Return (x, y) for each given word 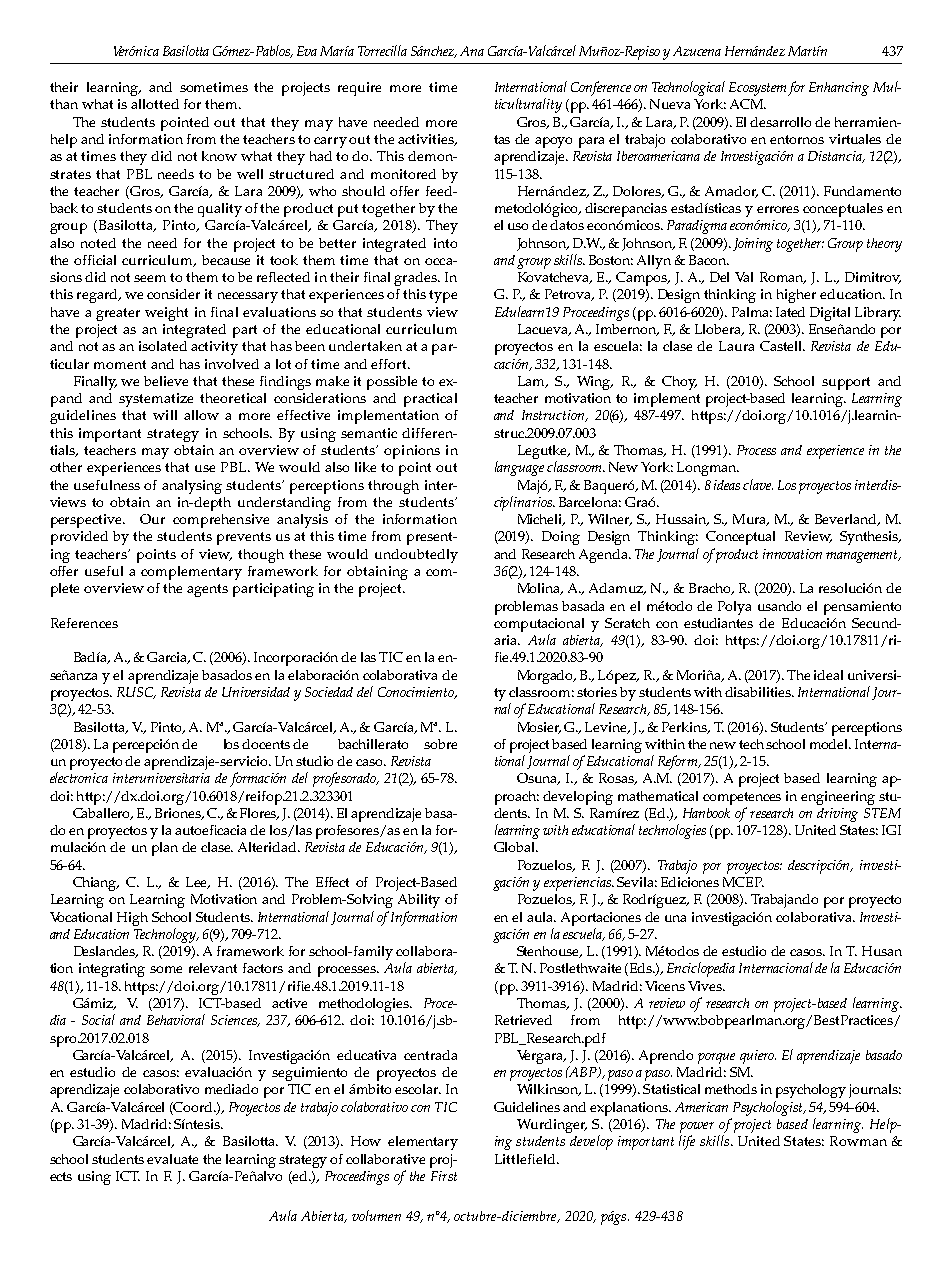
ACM (748, 104)
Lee (198, 883)
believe (166, 381)
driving (837, 815)
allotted (155, 104)
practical (430, 400)
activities (427, 140)
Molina (540, 589)
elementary (423, 1143)
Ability (419, 901)
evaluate (172, 1159)
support (846, 383)
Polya (734, 608)
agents (207, 590)
